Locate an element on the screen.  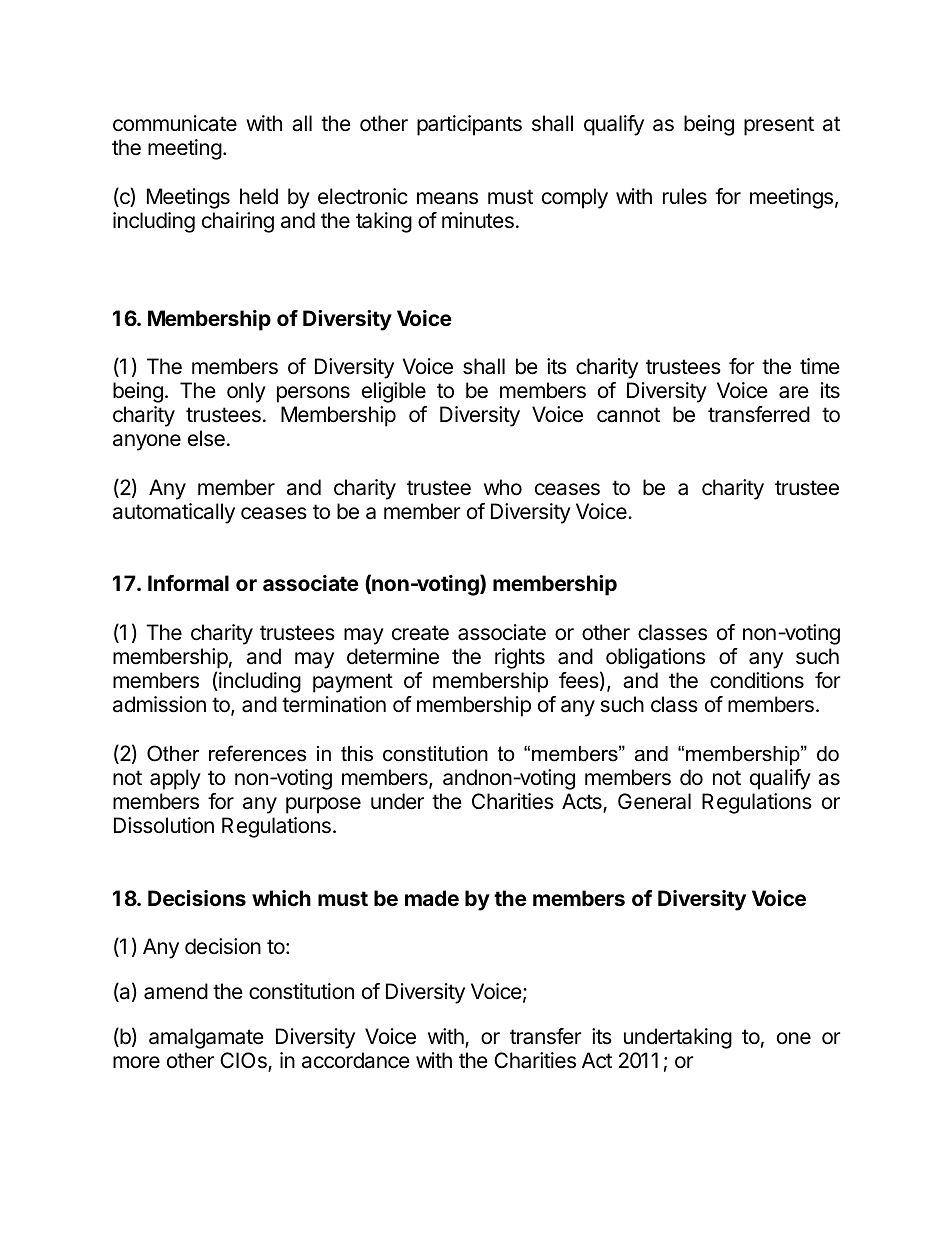
participants is located at coordinates (469, 125).
